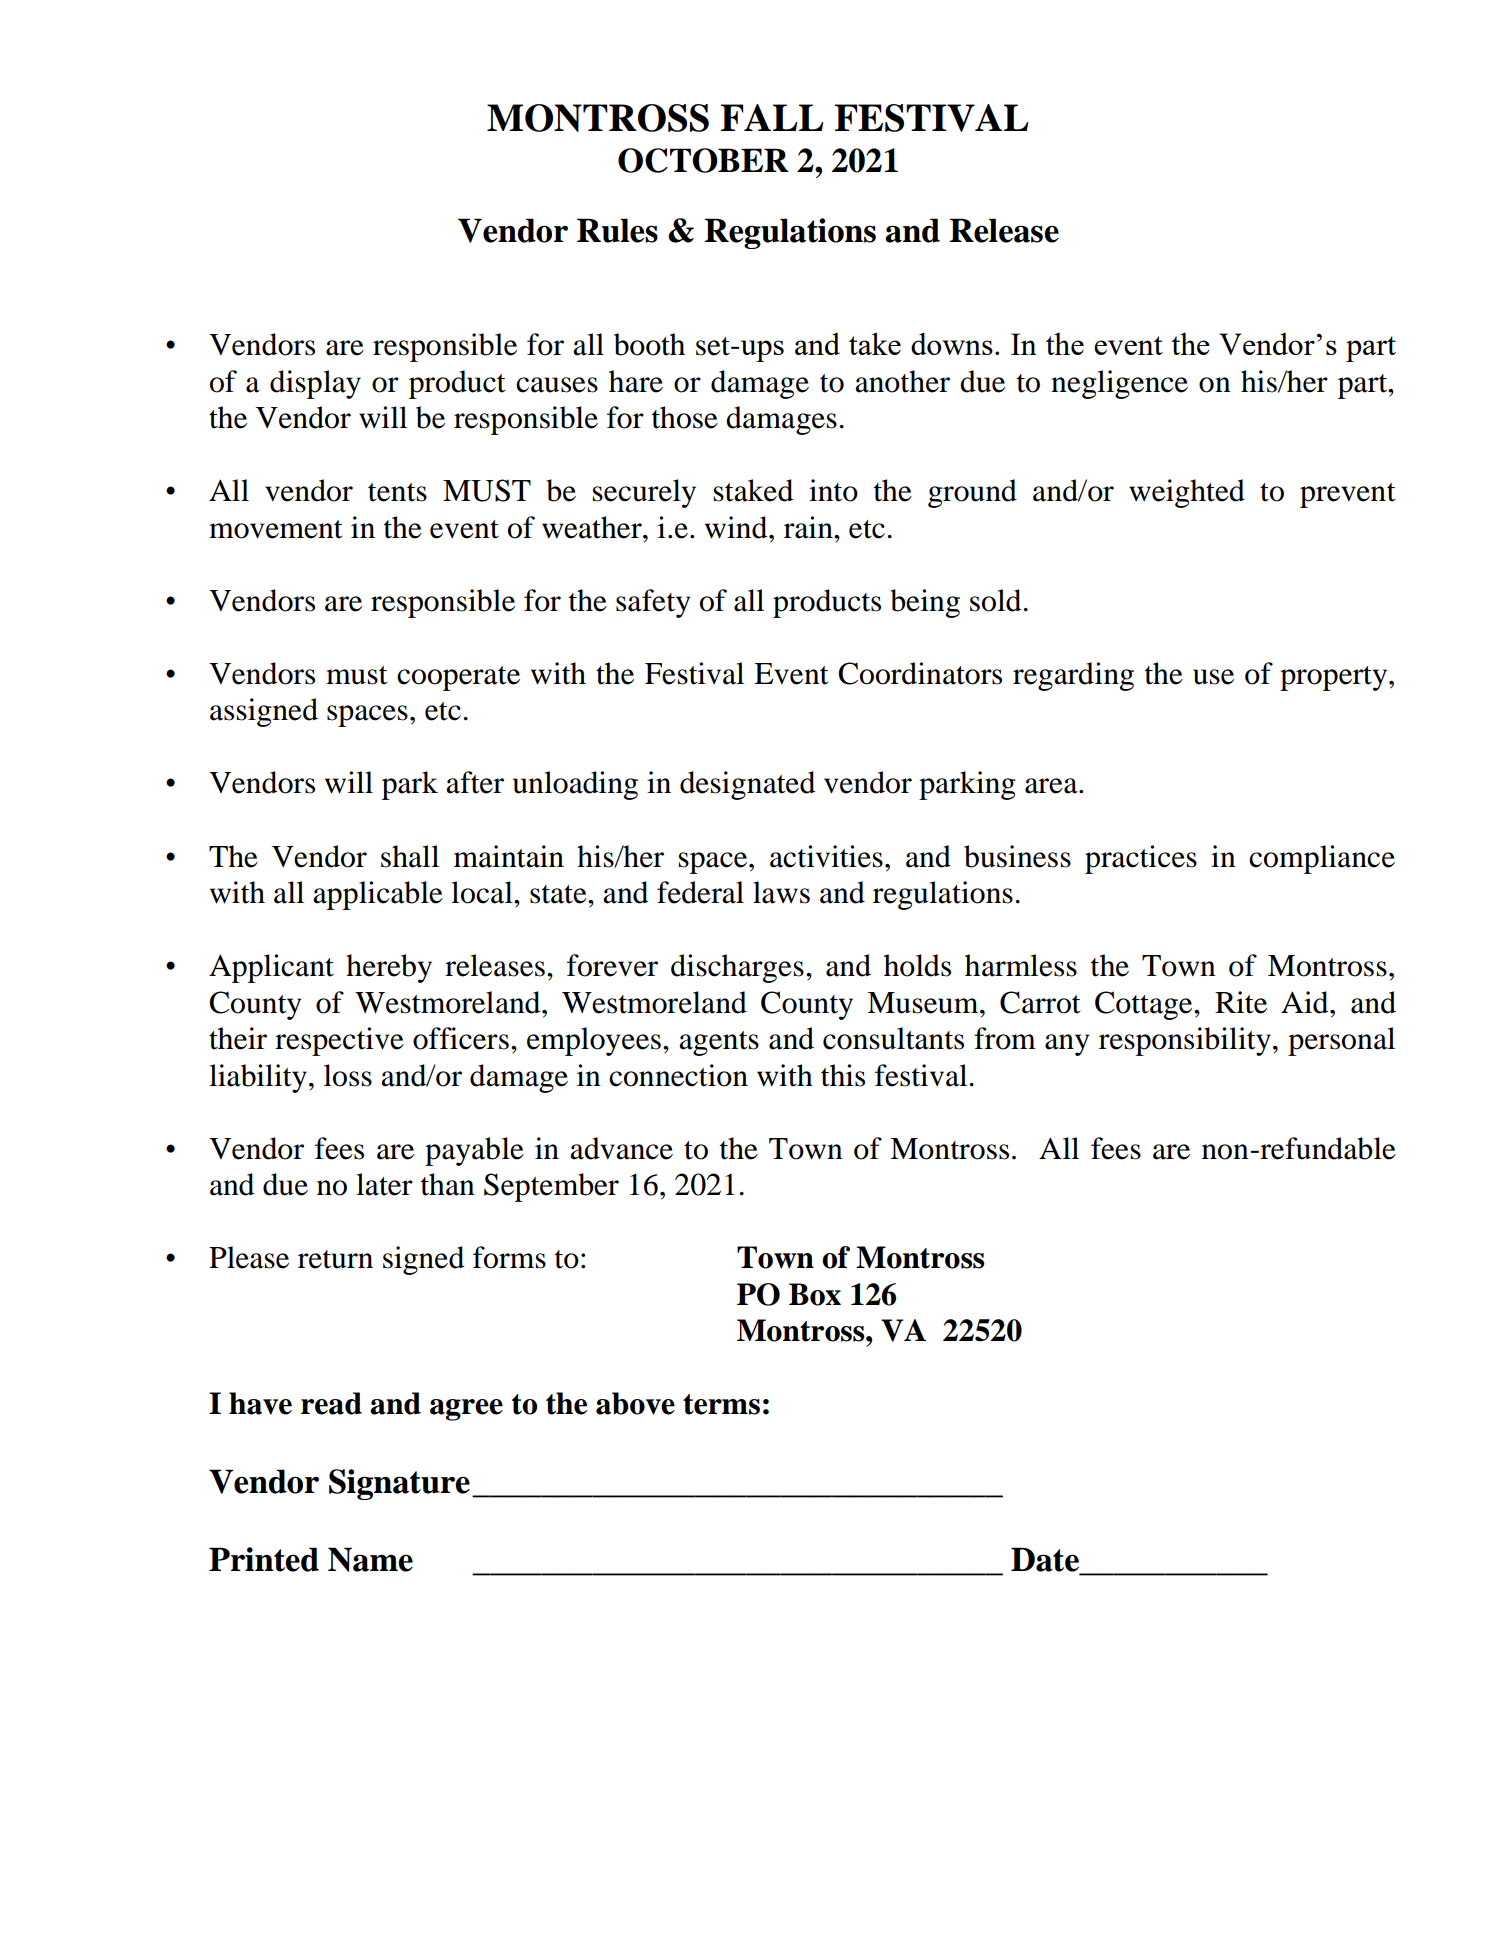 This page has height=1935, width=1495. Describe the element at coordinates (1335, 678) in the page. I see `property` at that location.
